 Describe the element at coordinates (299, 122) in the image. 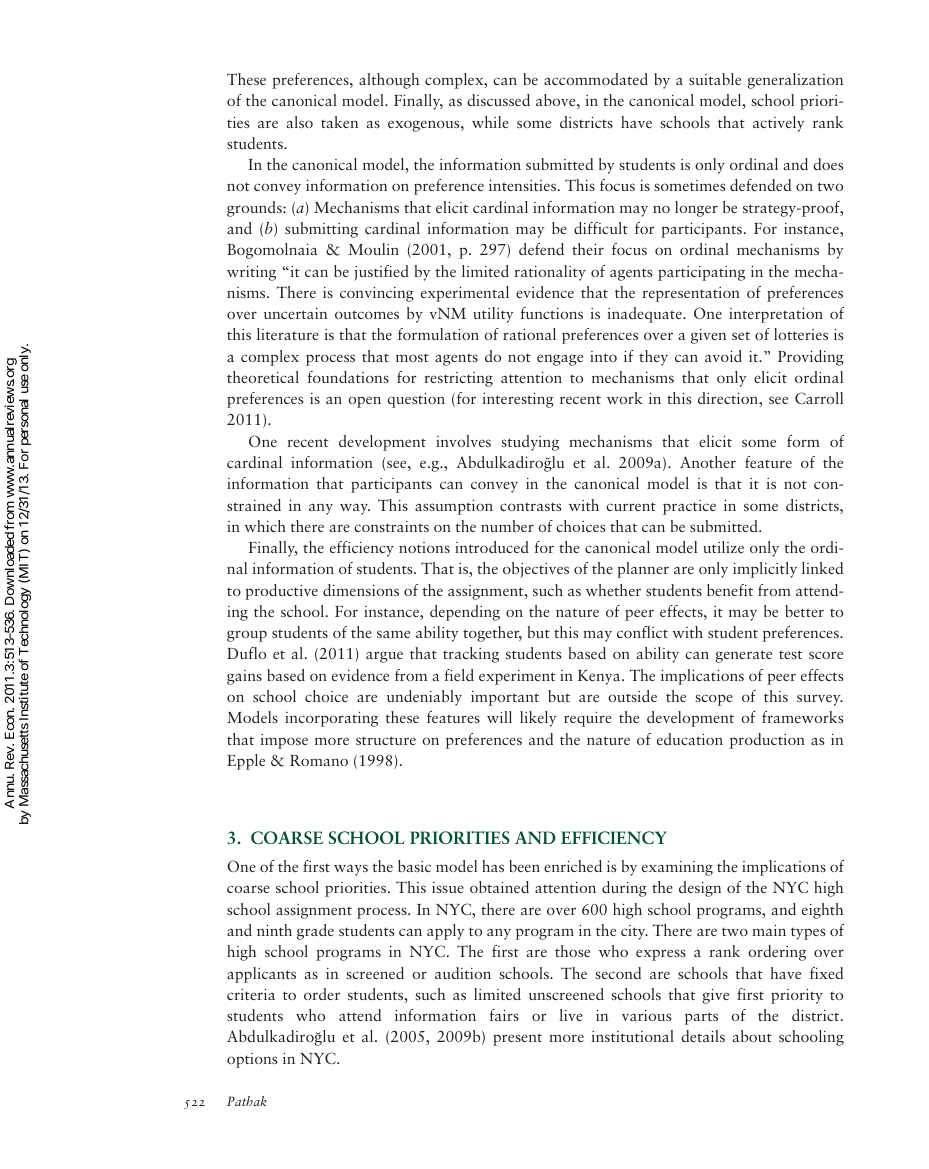

I see `also` at that location.
